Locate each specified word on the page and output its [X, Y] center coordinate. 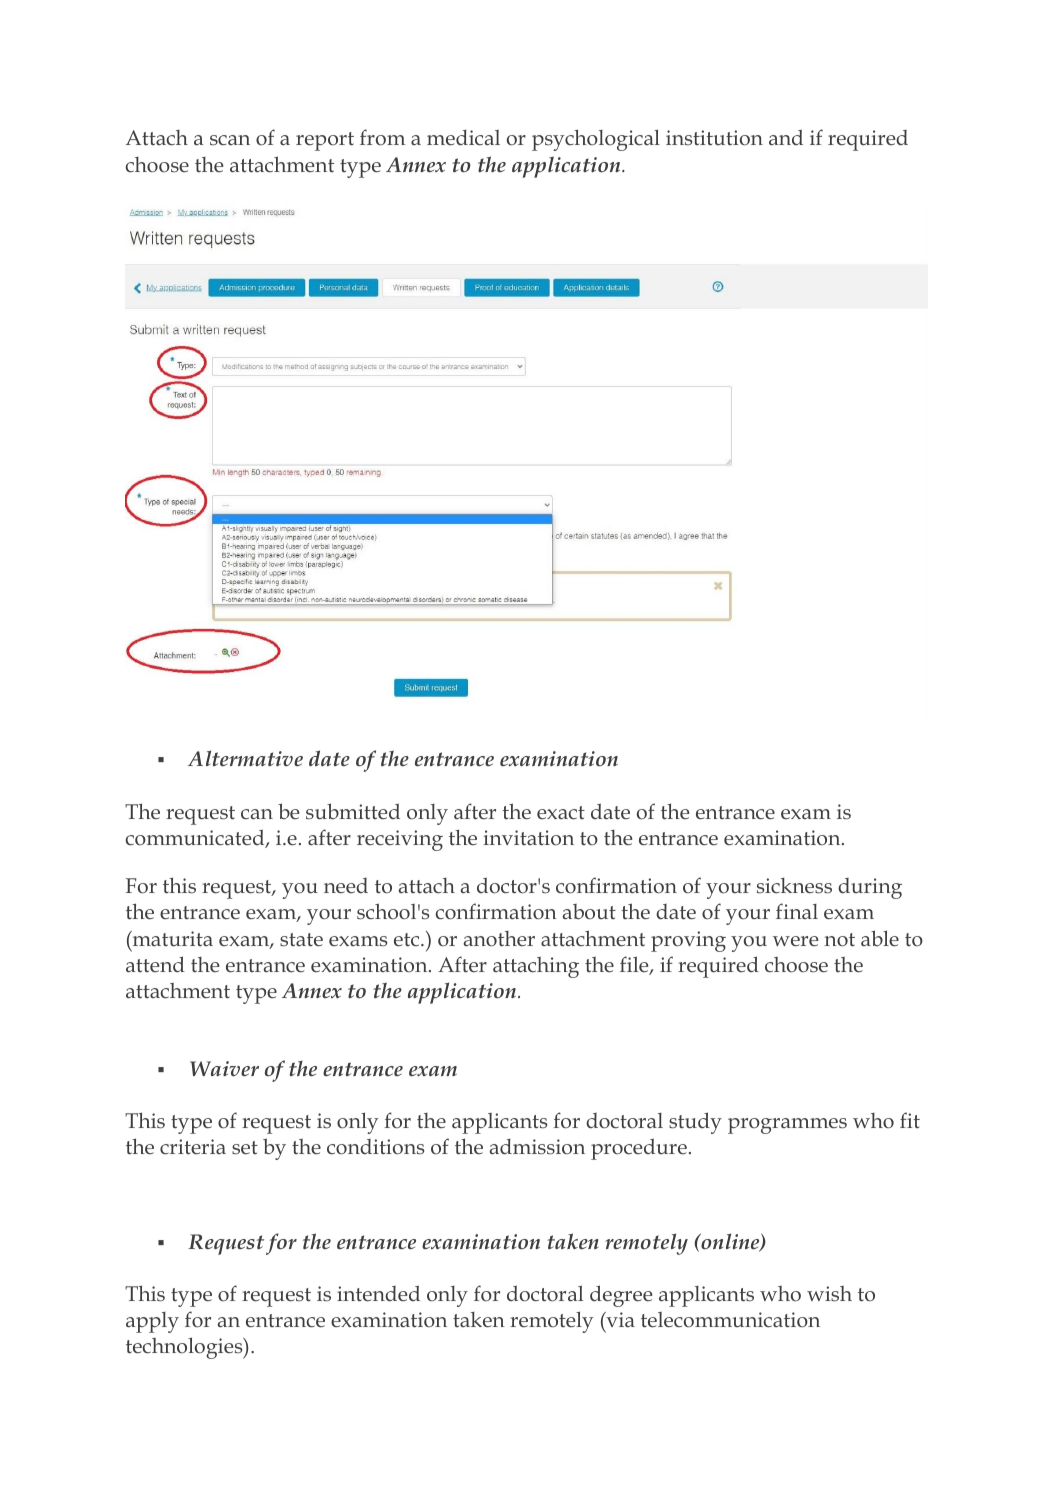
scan [230, 140]
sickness [794, 886]
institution [714, 138]
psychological [596, 140]
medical [463, 137]
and [786, 137]
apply [152, 1322]
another [499, 939]
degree [621, 1296]
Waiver [224, 1068]
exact [561, 813]
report [325, 141]
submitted [353, 811]
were [795, 941]
